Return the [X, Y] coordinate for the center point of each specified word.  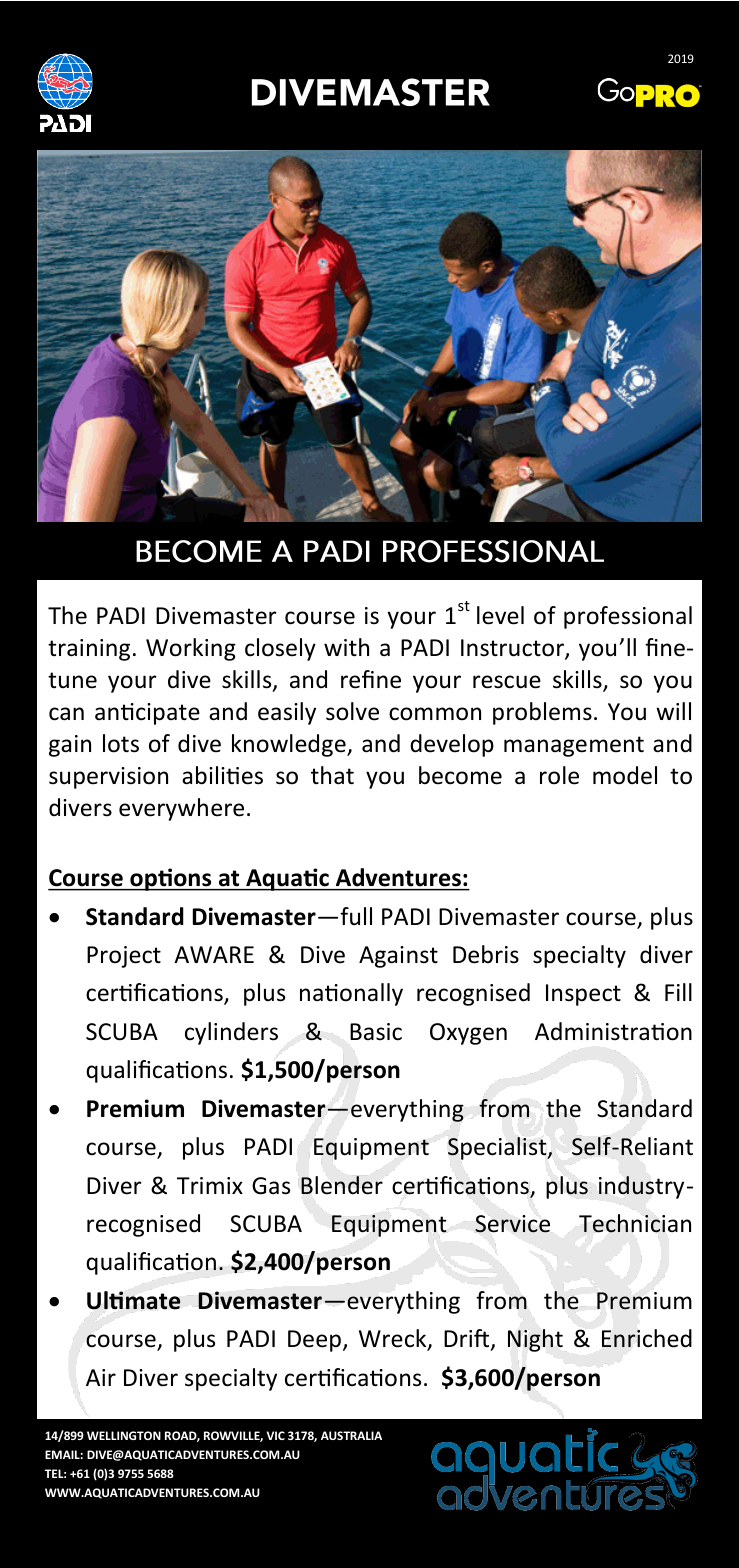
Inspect [583, 995]
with [346, 647]
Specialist [498, 1148]
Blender [342, 1185]
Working [191, 649]
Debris [486, 954]
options [171, 879]
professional [628, 617]
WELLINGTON [124, 1435]
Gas [271, 1186]
